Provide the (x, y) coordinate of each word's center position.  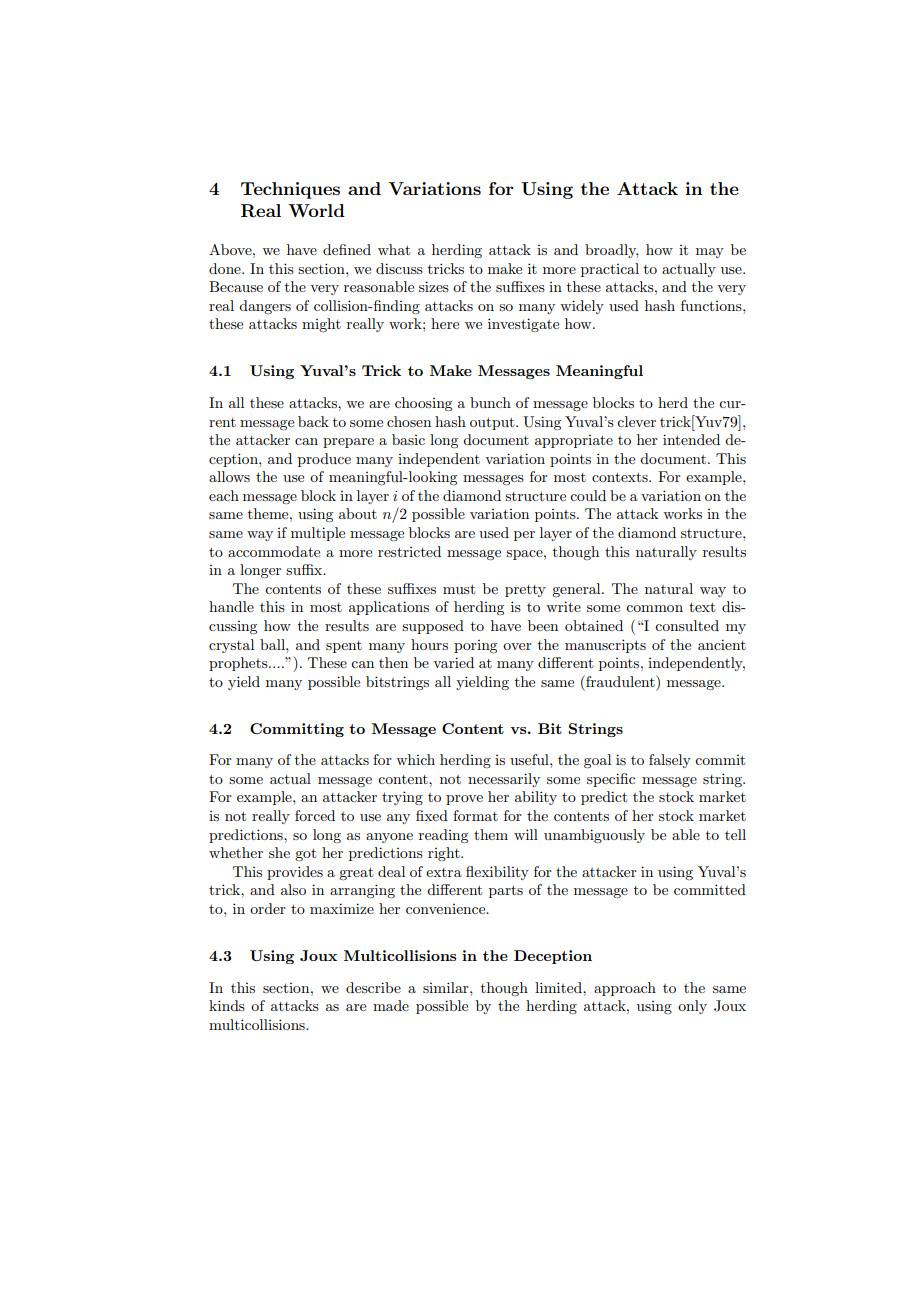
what (394, 249)
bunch (490, 402)
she (279, 852)
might (321, 325)
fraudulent (620, 681)
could (588, 495)
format (475, 815)
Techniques (290, 190)
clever (636, 421)
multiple (318, 534)
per (524, 536)
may (710, 253)
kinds (227, 1005)
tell (735, 834)
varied (453, 662)
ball (273, 644)
